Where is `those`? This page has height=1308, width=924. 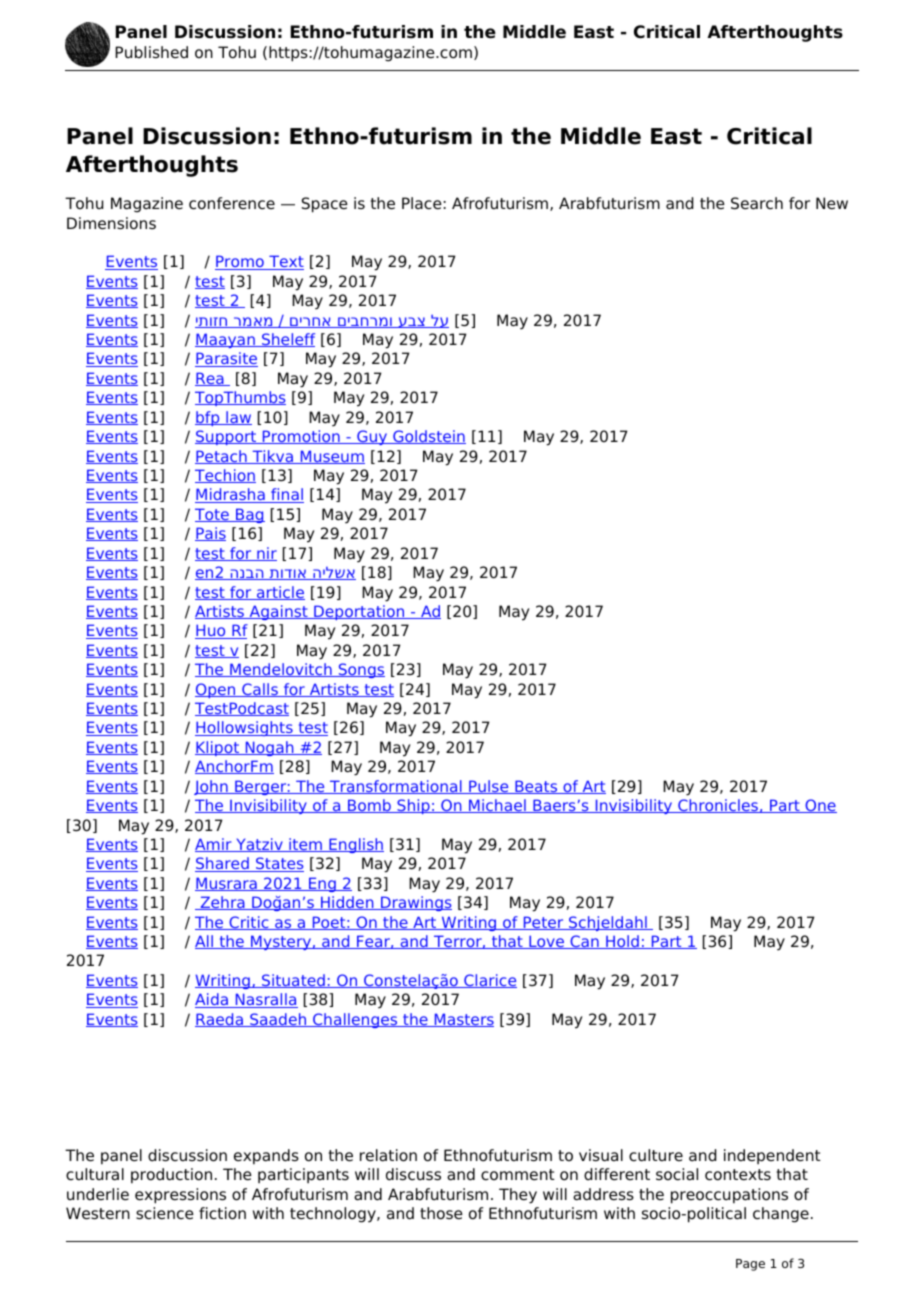 those is located at coordinates (441, 1213).
